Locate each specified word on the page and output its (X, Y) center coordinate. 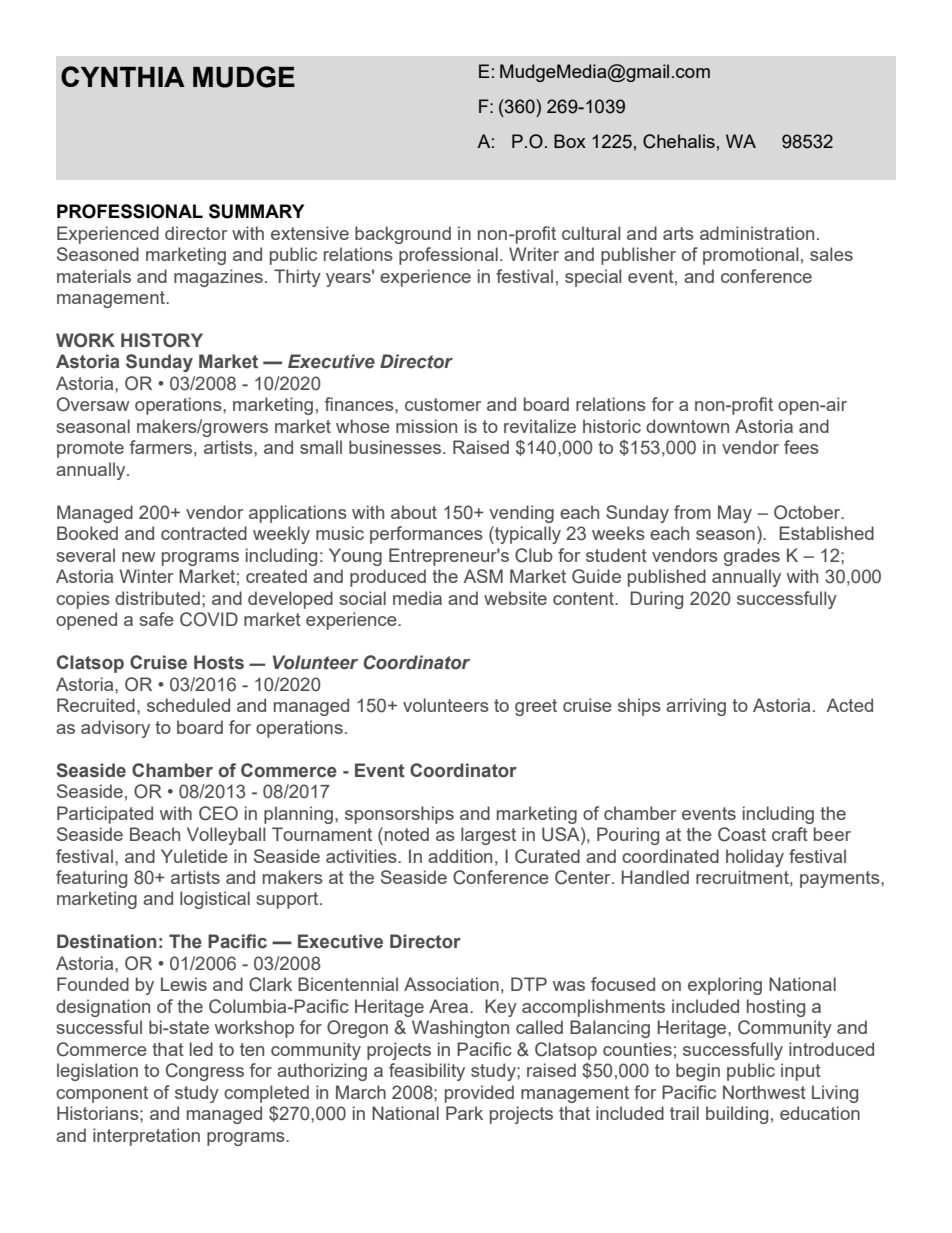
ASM (483, 576)
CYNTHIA (123, 76)
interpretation (146, 1137)
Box (570, 141)
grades (752, 557)
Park (464, 1113)
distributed (157, 598)
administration (757, 233)
